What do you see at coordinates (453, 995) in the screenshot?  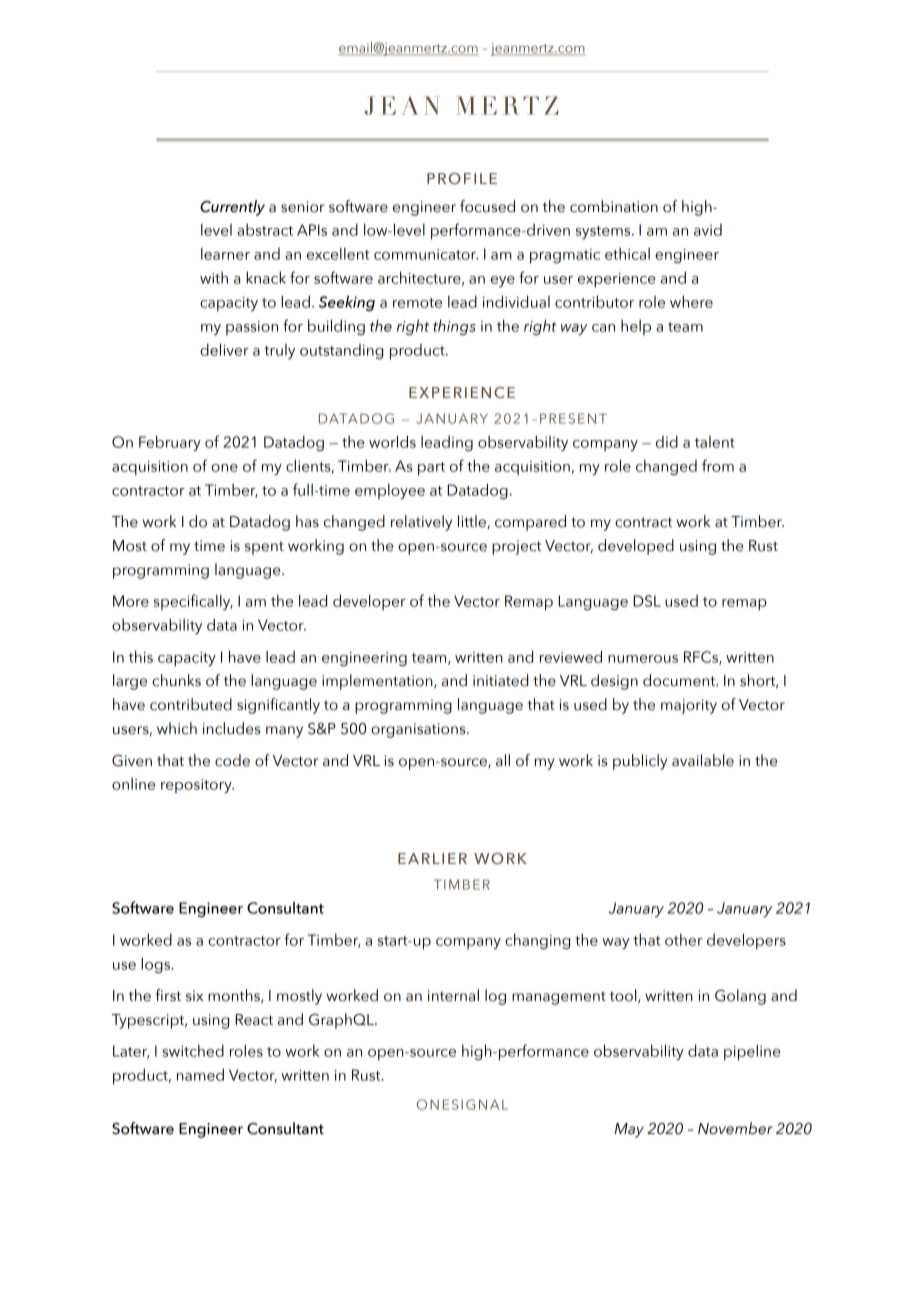 I see `internal` at bounding box center [453, 995].
